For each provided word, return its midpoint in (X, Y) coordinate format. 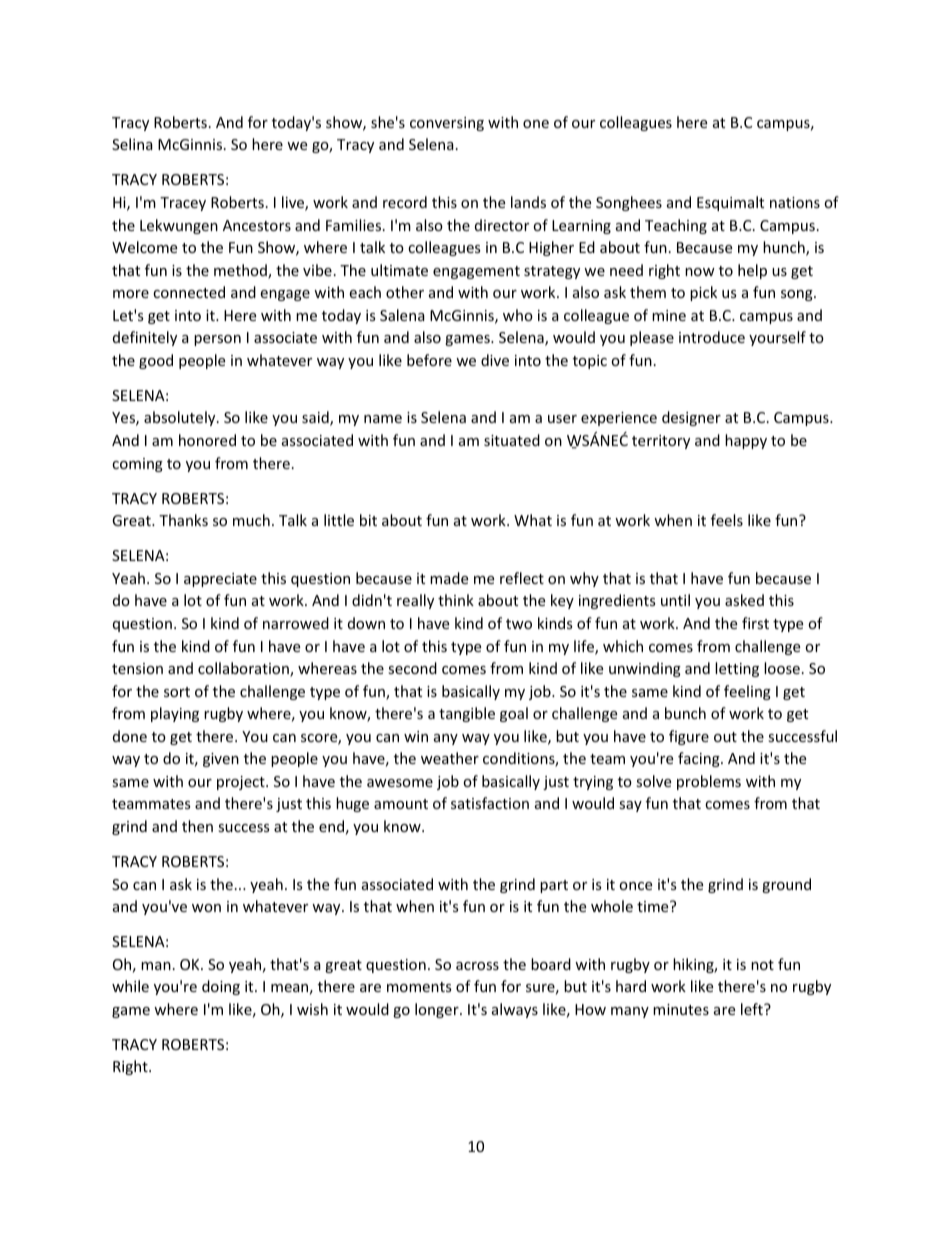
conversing (447, 124)
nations (795, 202)
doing (221, 987)
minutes (681, 1009)
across (477, 966)
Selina (132, 144)
